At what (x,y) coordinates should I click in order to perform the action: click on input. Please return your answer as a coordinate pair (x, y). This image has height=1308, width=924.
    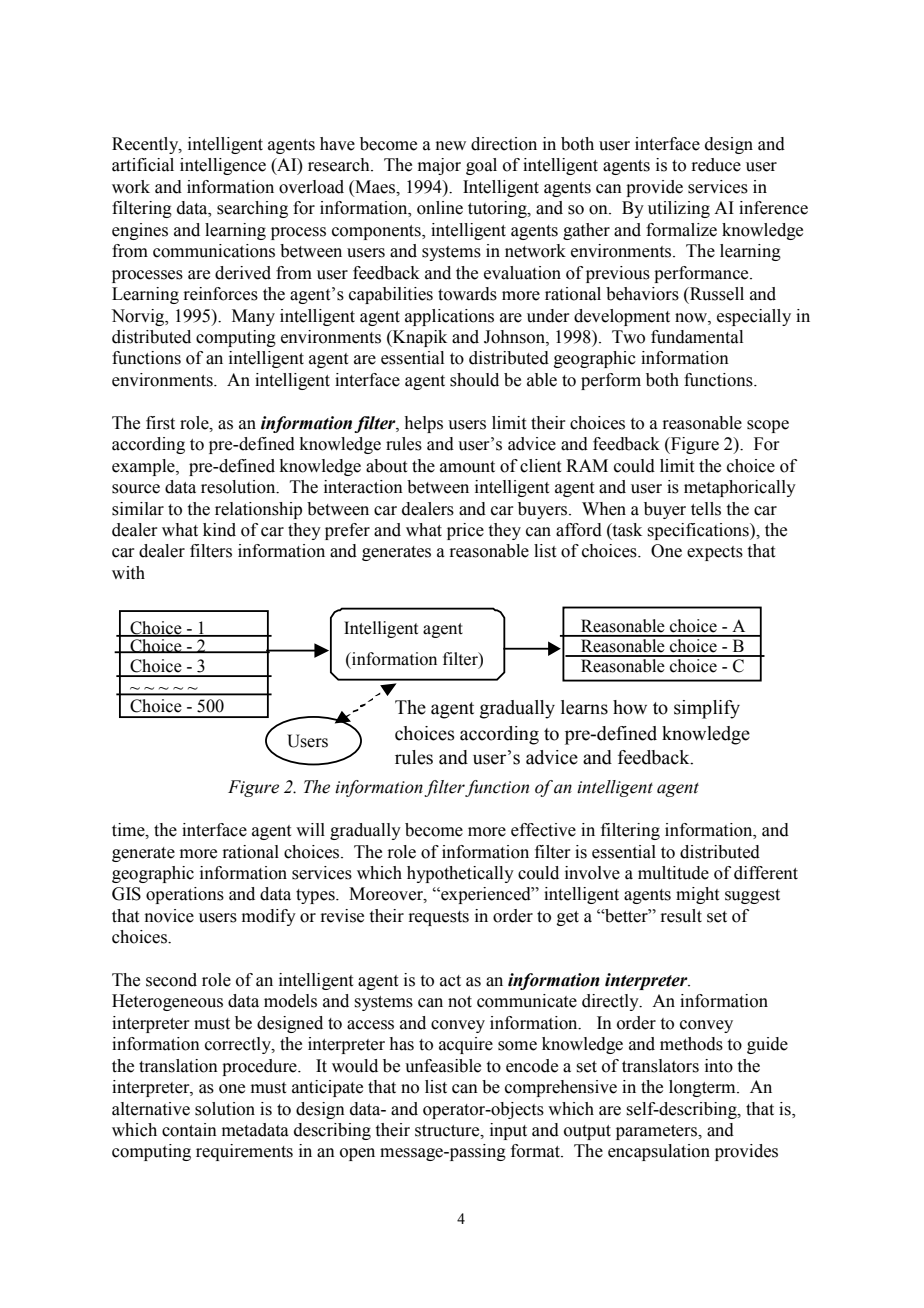
    Looking at the image, I should click on (508, 1131).
